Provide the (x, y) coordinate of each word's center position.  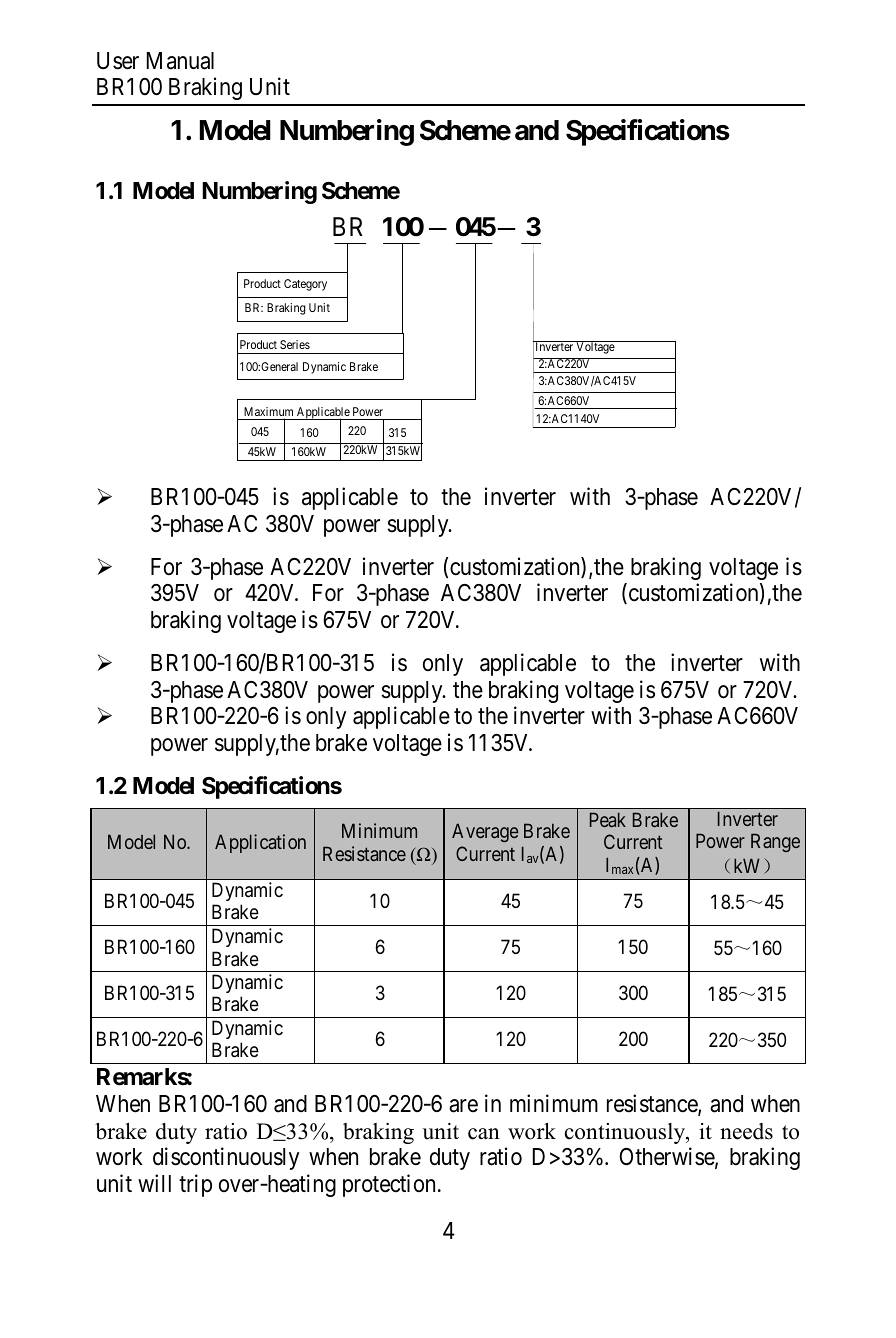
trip (195, 1185)
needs (746, 1131)
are (463, 1106)
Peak (608, 819)
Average (485, 832)
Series (295, 344)
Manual (180, 61)
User (118, 61)
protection (389, 1185)
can (484, 1134)
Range (775, 842)
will (154, 1183)
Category (305, 285)
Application (260, 843)
